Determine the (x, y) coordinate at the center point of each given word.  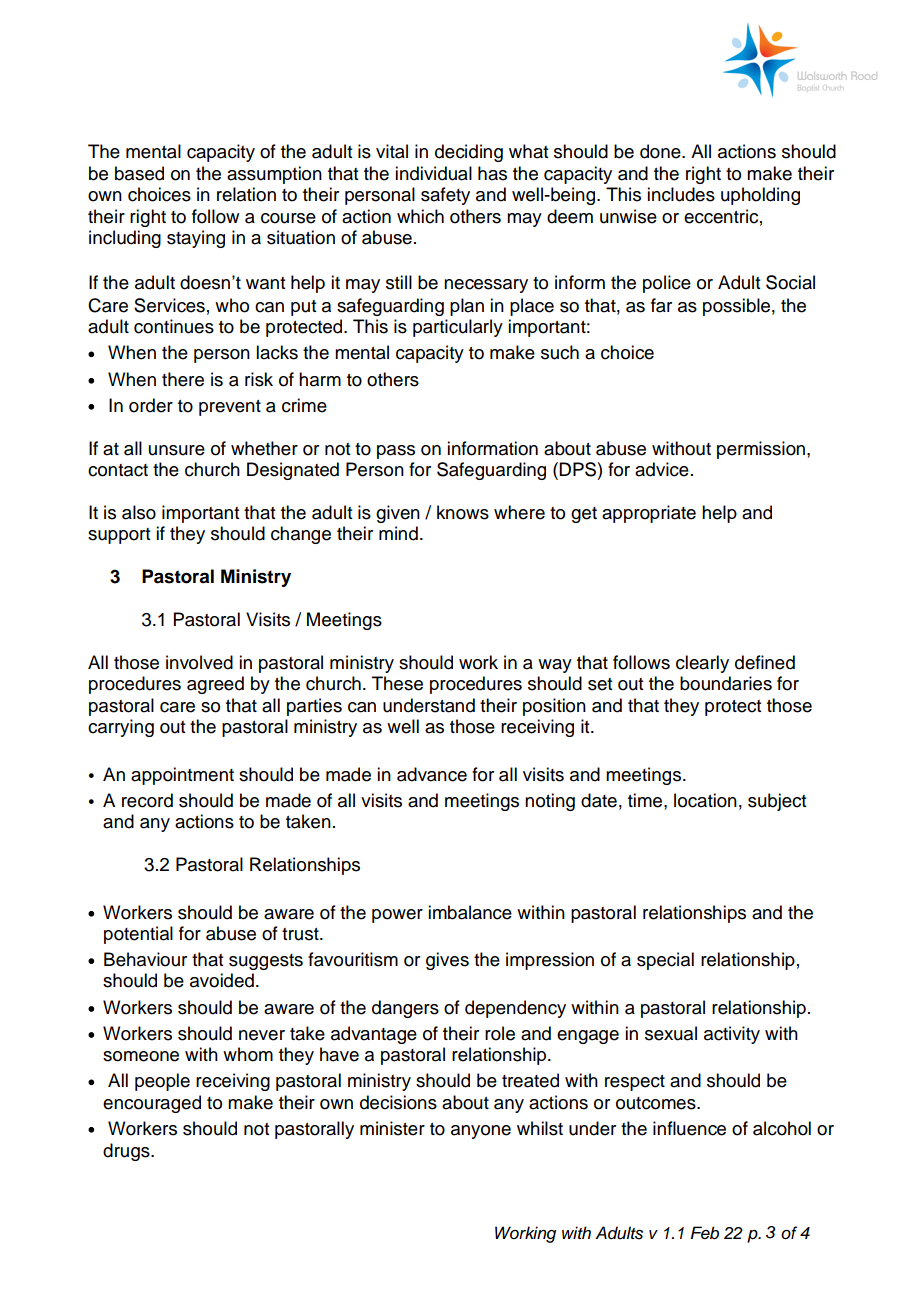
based (139, 173)
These (397, 683)
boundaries (726, 683)
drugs (127, 1152)
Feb (704, 1233)
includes (681, 194)
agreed (215, 685)
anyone (481, 1132)
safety (445, 196)
